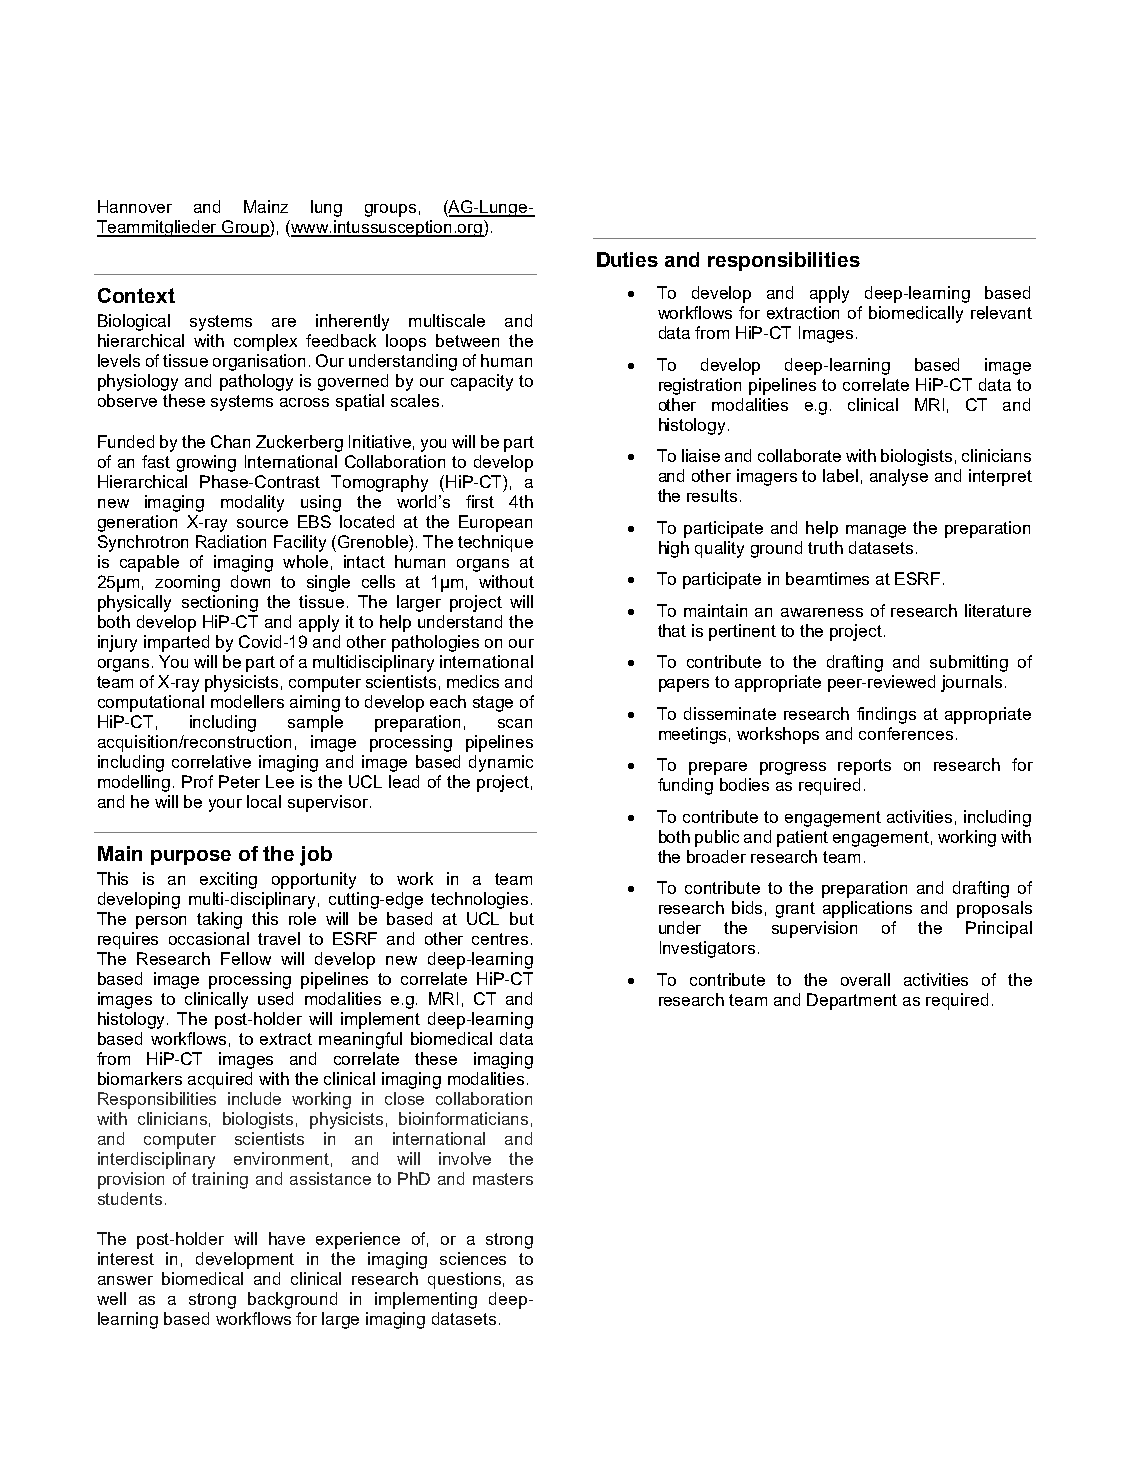 The width and height of the page is (1130, 1462). Describe the element at coordinates (969, 663) in the page. I see `submitting` at that location.
